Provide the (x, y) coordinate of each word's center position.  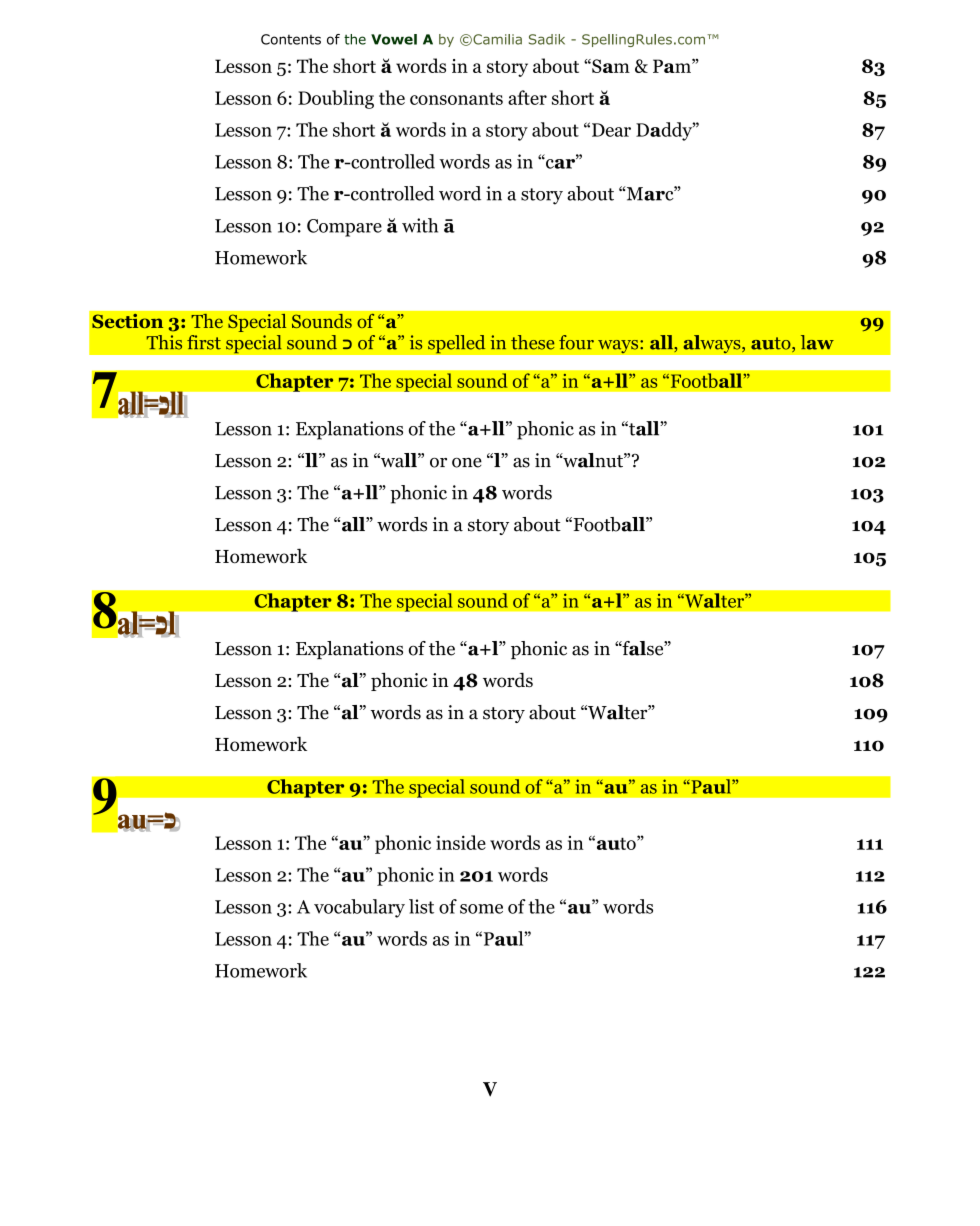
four (576, 342)
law (817, 342)
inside (461, 842)
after (527, 97)
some (481, 909)
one (467, 463)
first (204, 342)
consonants (456, 98)
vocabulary (359, 908)
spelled (457, 344)
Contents (291, 39)
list (421, 906)
